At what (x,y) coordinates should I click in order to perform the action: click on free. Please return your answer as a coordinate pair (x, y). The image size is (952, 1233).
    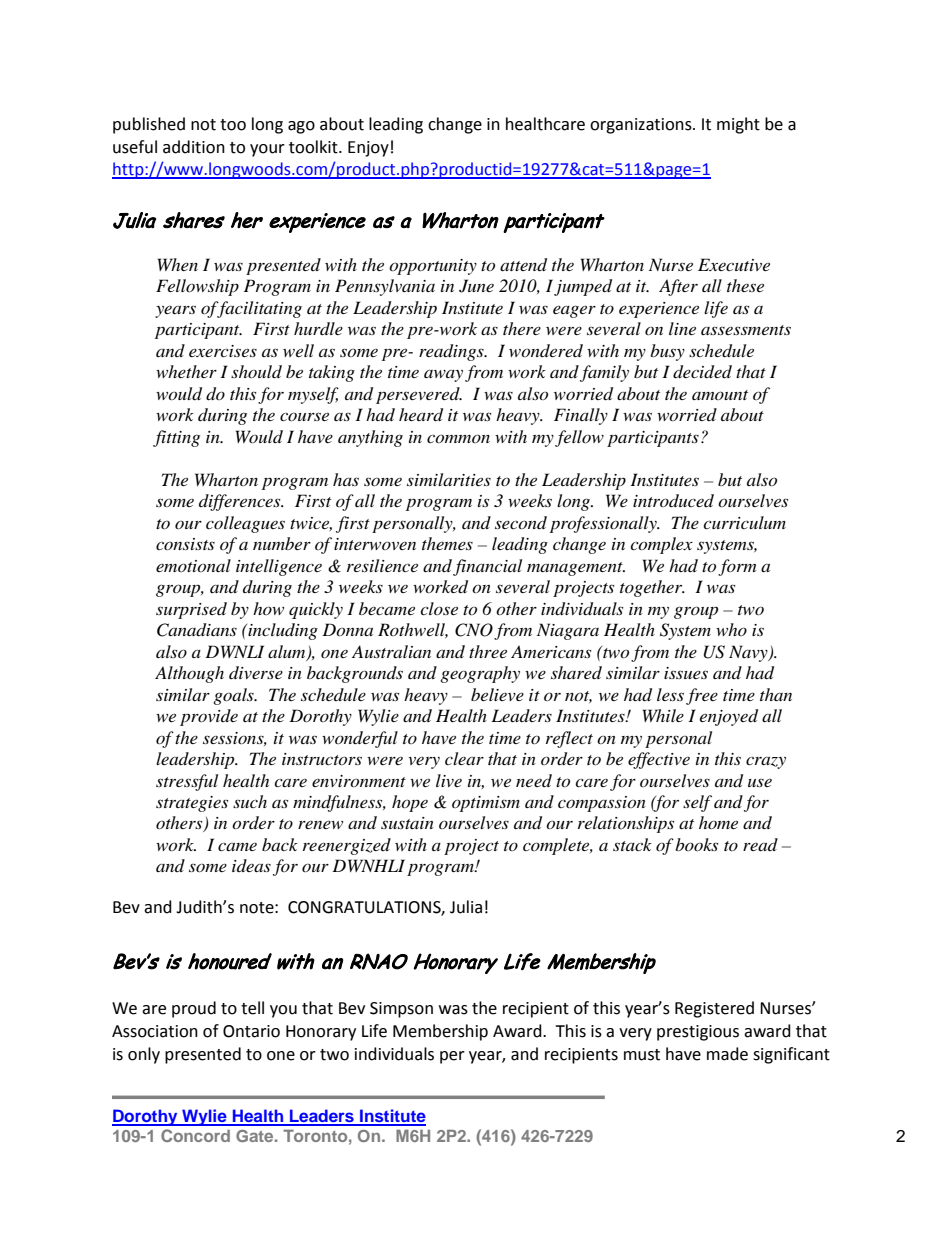
    Looking at the image, I should click on (702, 696).
